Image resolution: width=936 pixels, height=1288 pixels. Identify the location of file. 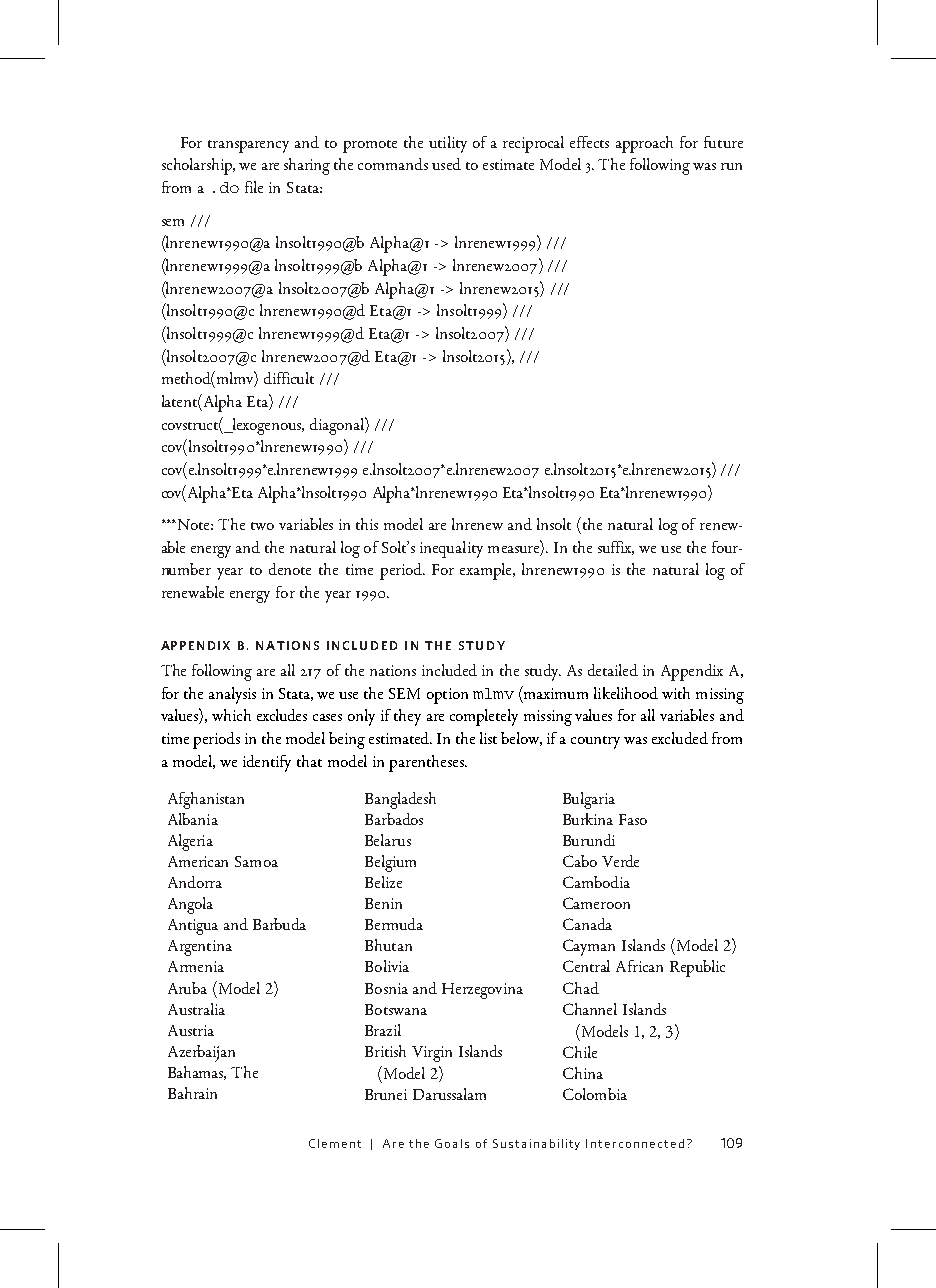
(254, 187).
